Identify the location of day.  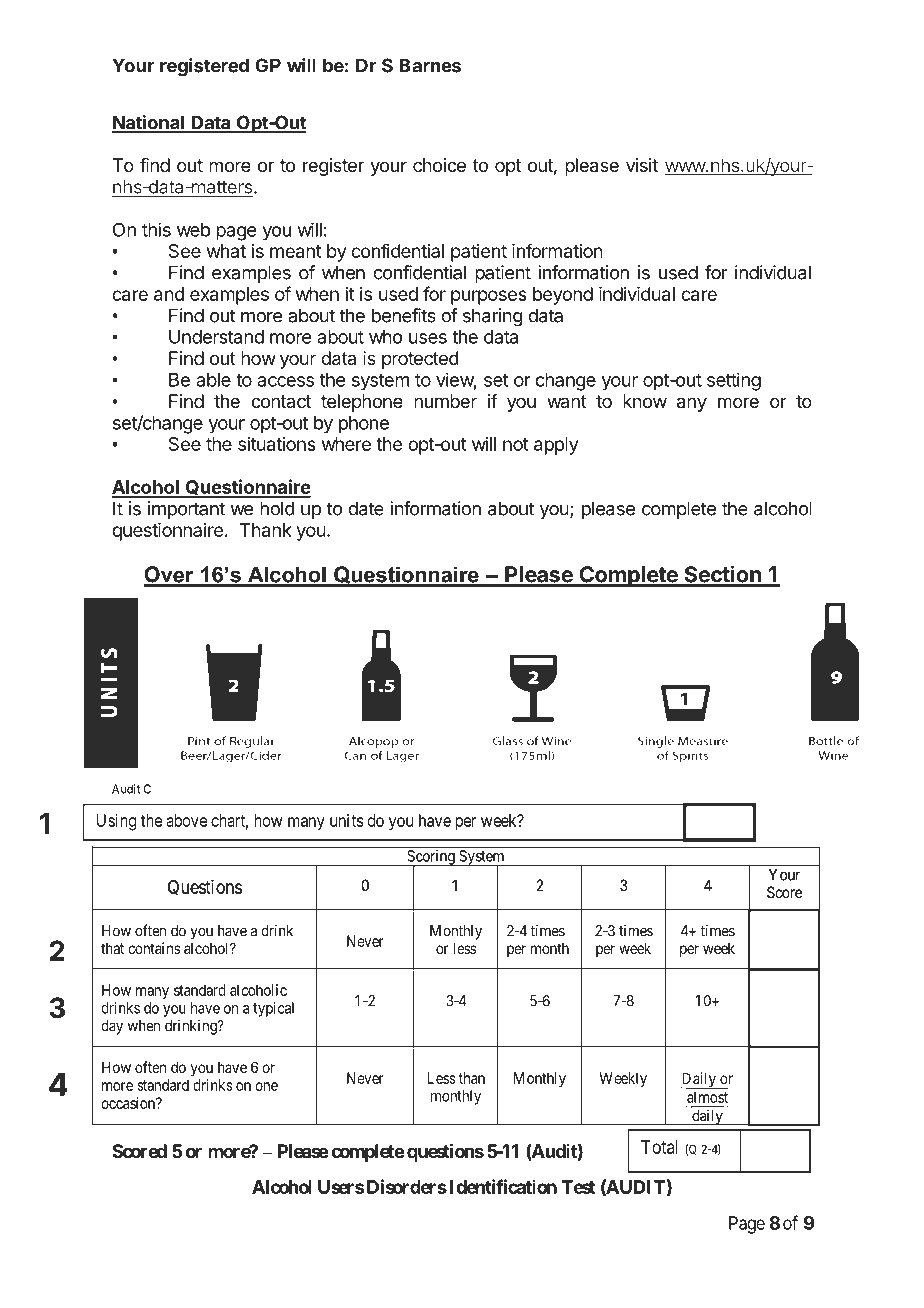
(112, 1027).
